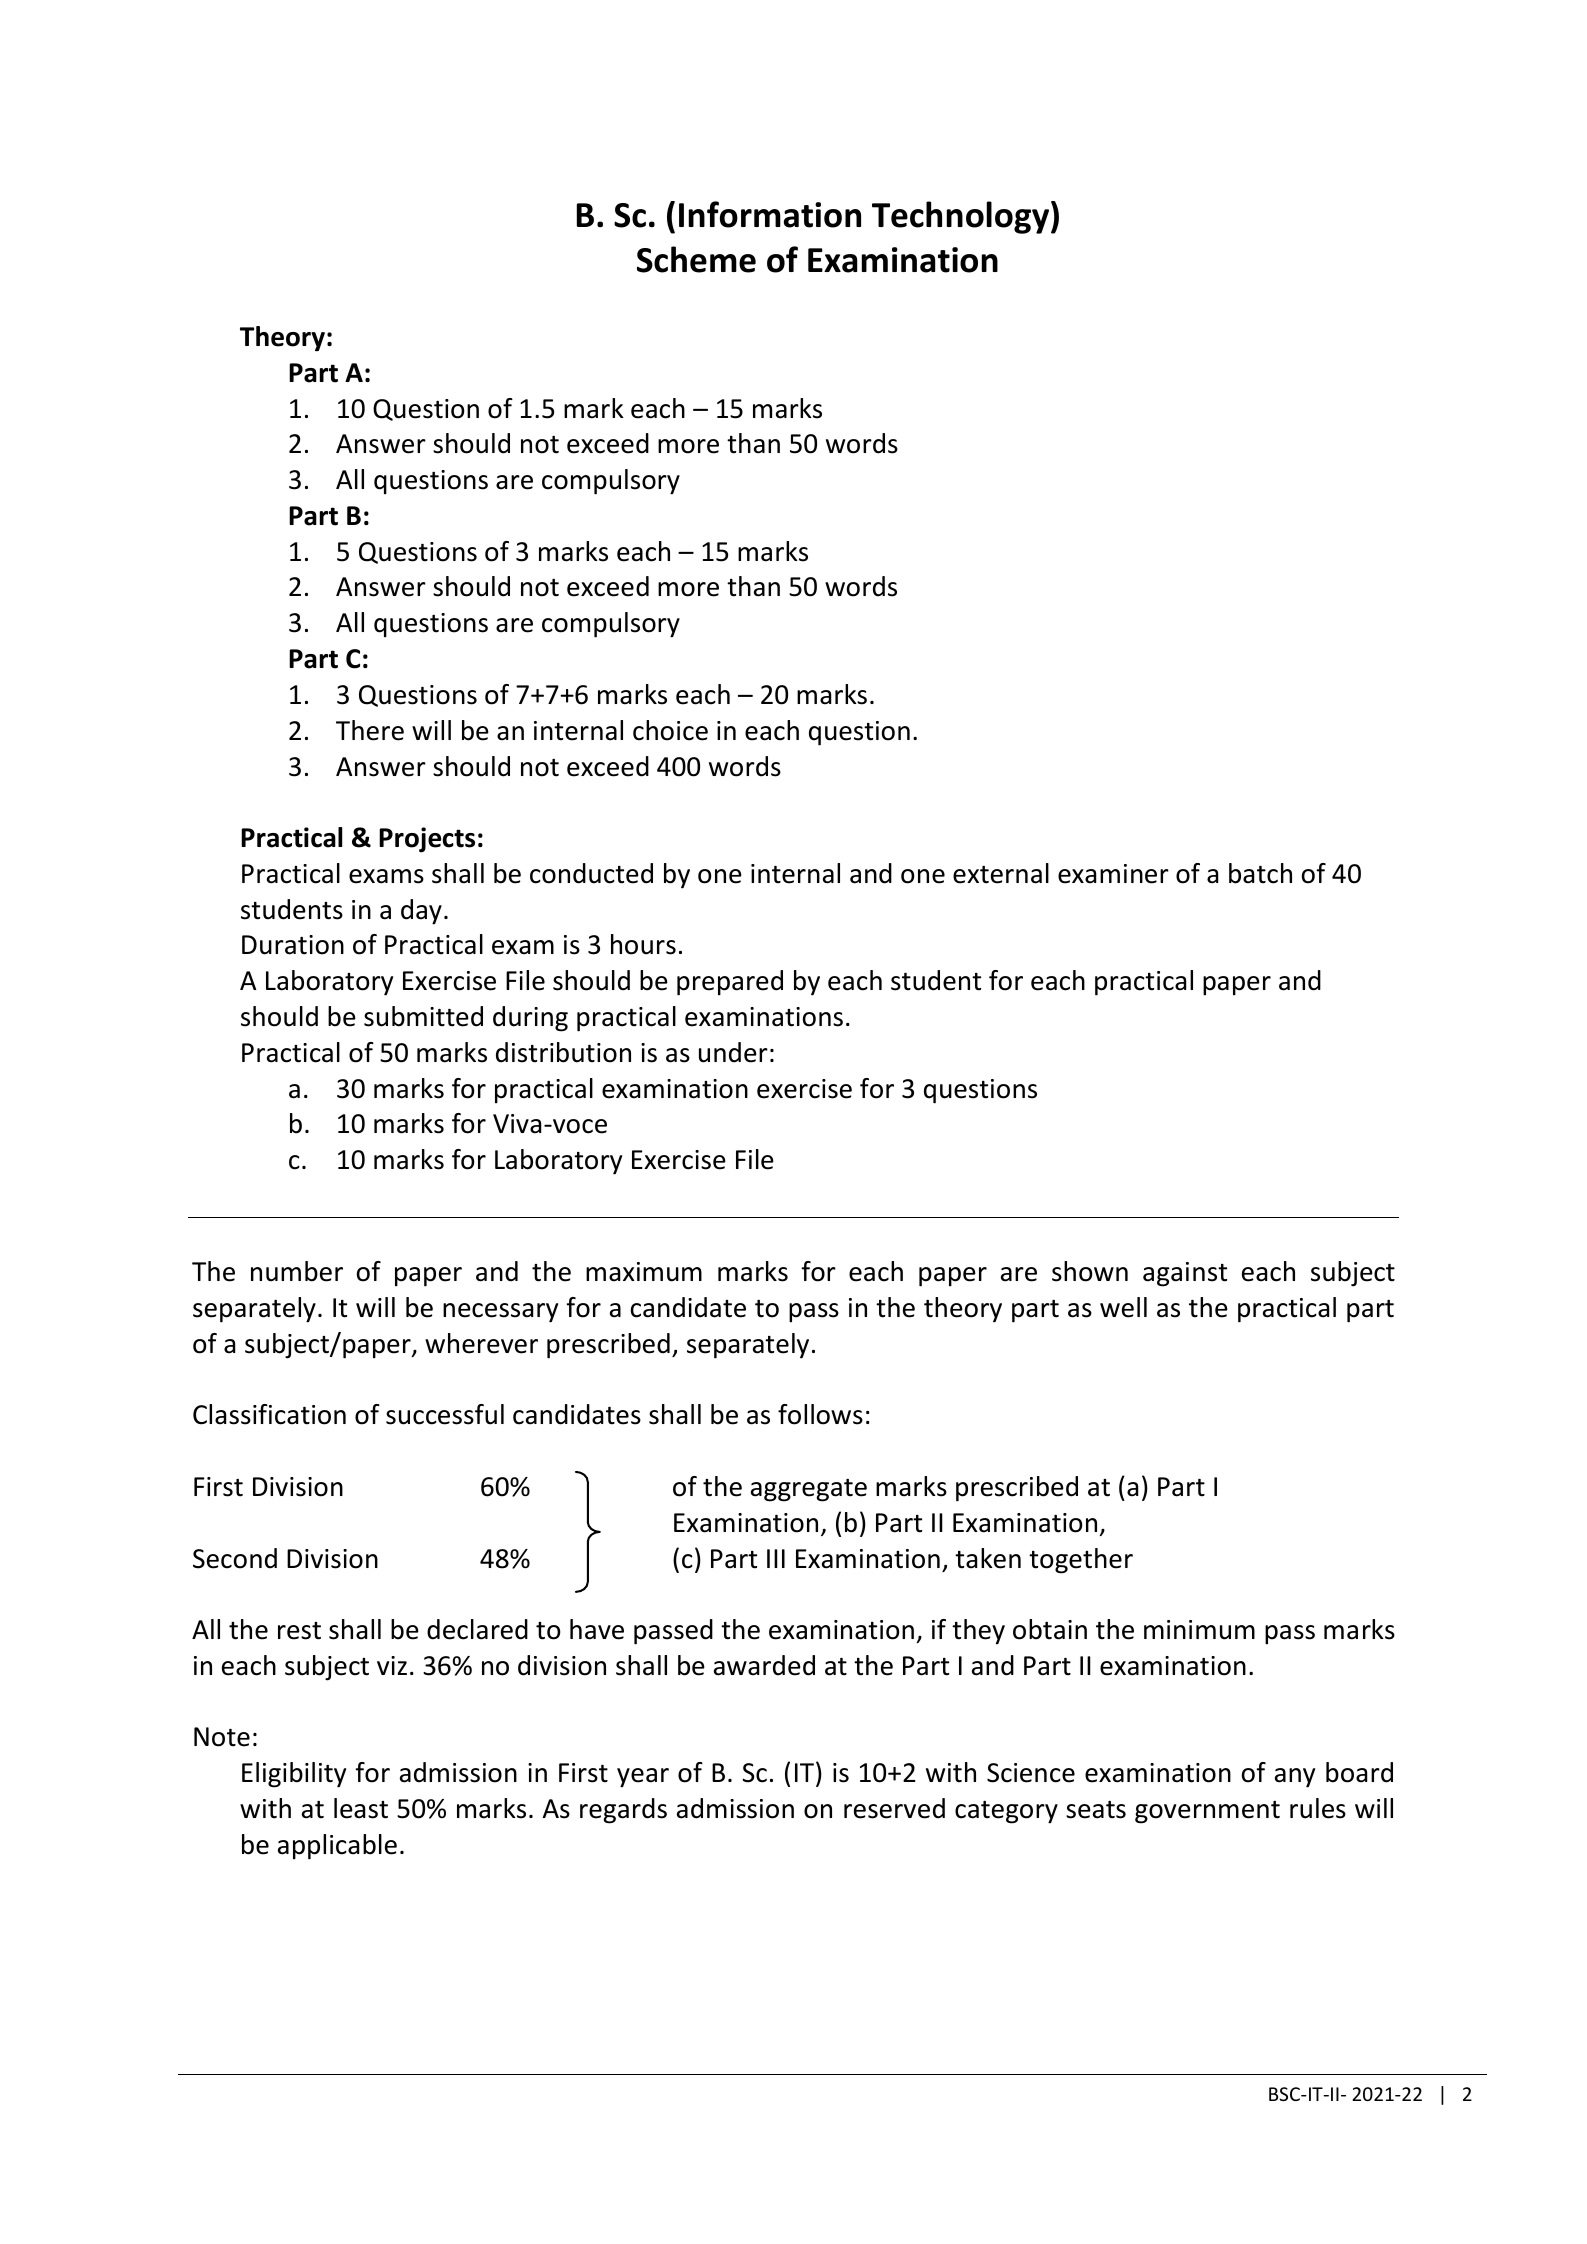  Describe the element at coordinates (696, 259) in the image. I see `Scheme` at that location.
